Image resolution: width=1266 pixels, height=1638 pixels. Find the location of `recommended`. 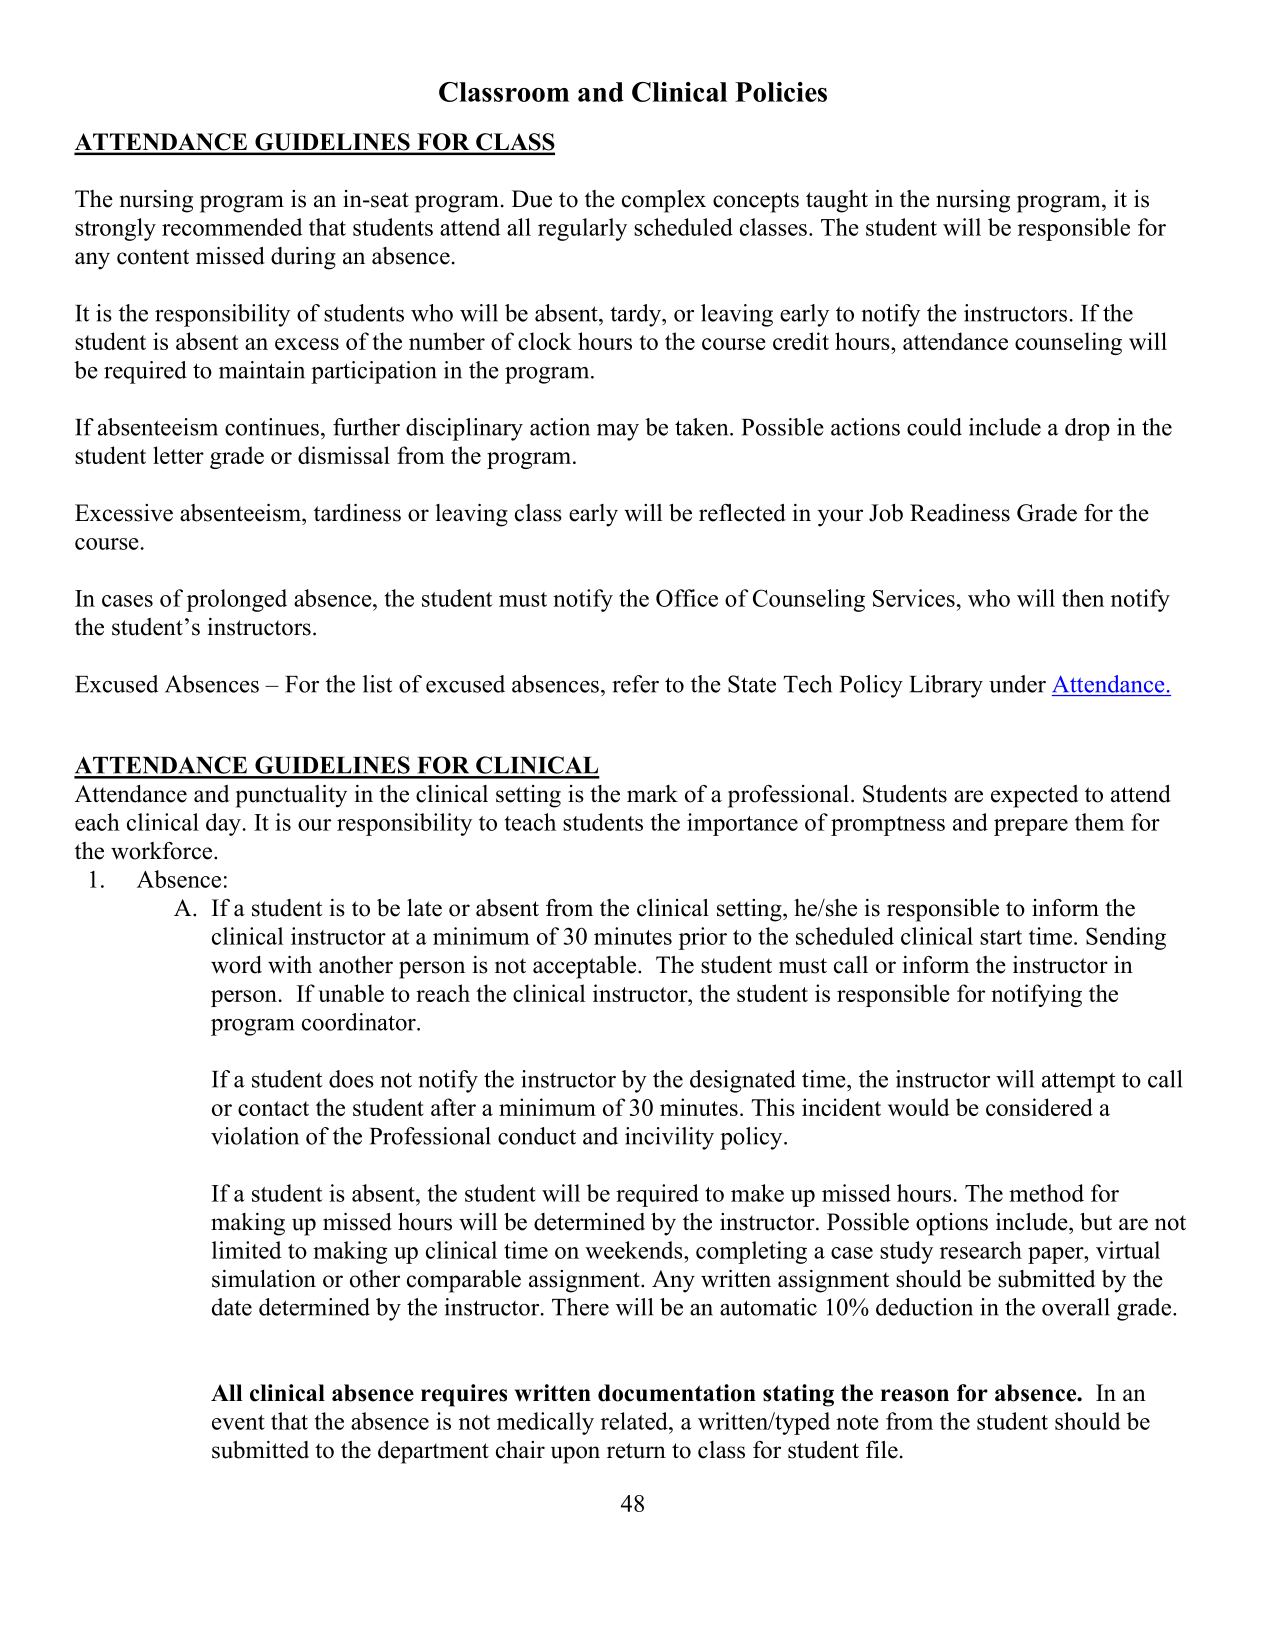

recommended is located at coordinates (232, 227).
